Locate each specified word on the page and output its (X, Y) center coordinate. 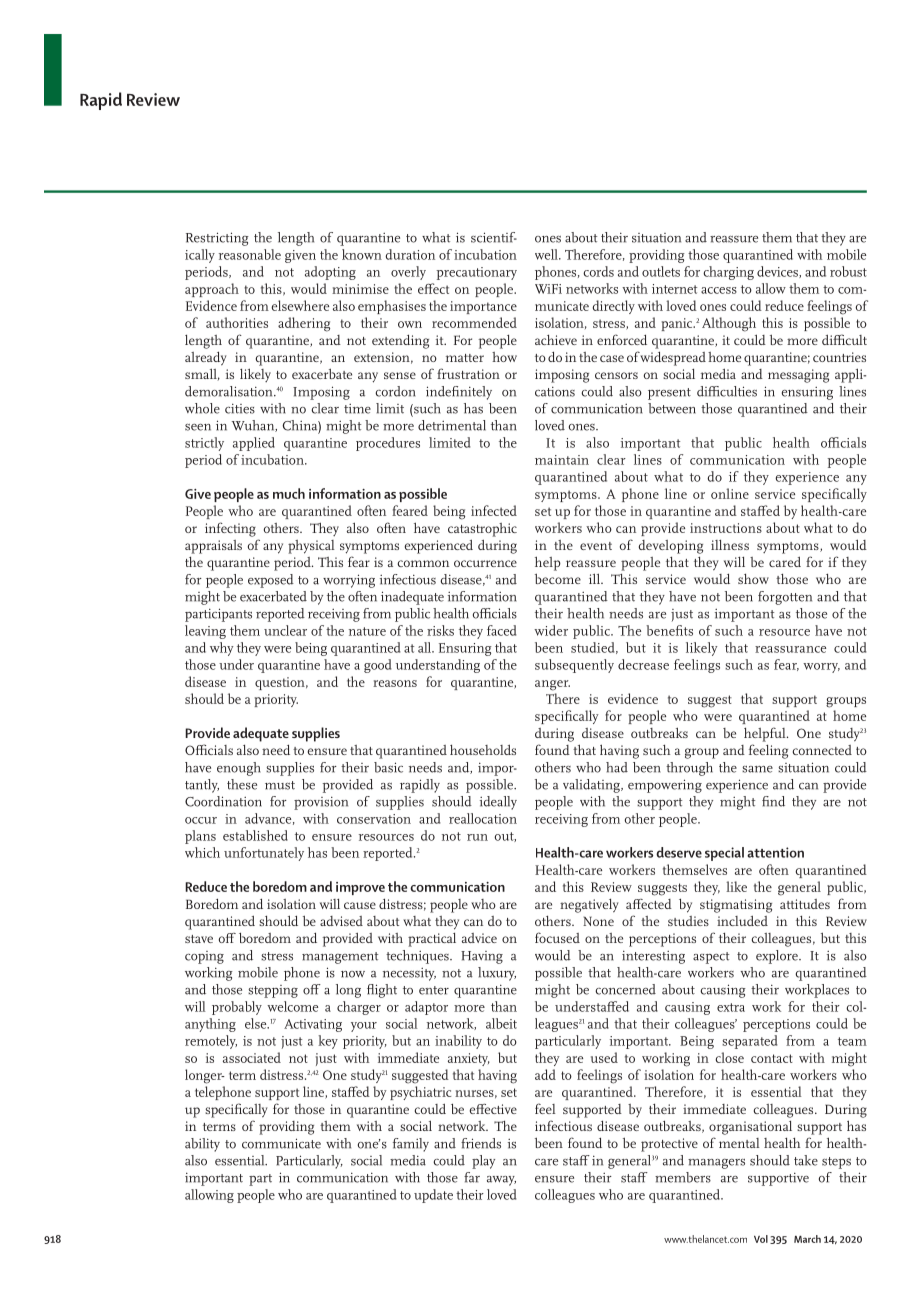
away (501, 1181)
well (547, 254)
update (433, 1196)
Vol (761, 1239)
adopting (330, 273)
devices (778, 272)
